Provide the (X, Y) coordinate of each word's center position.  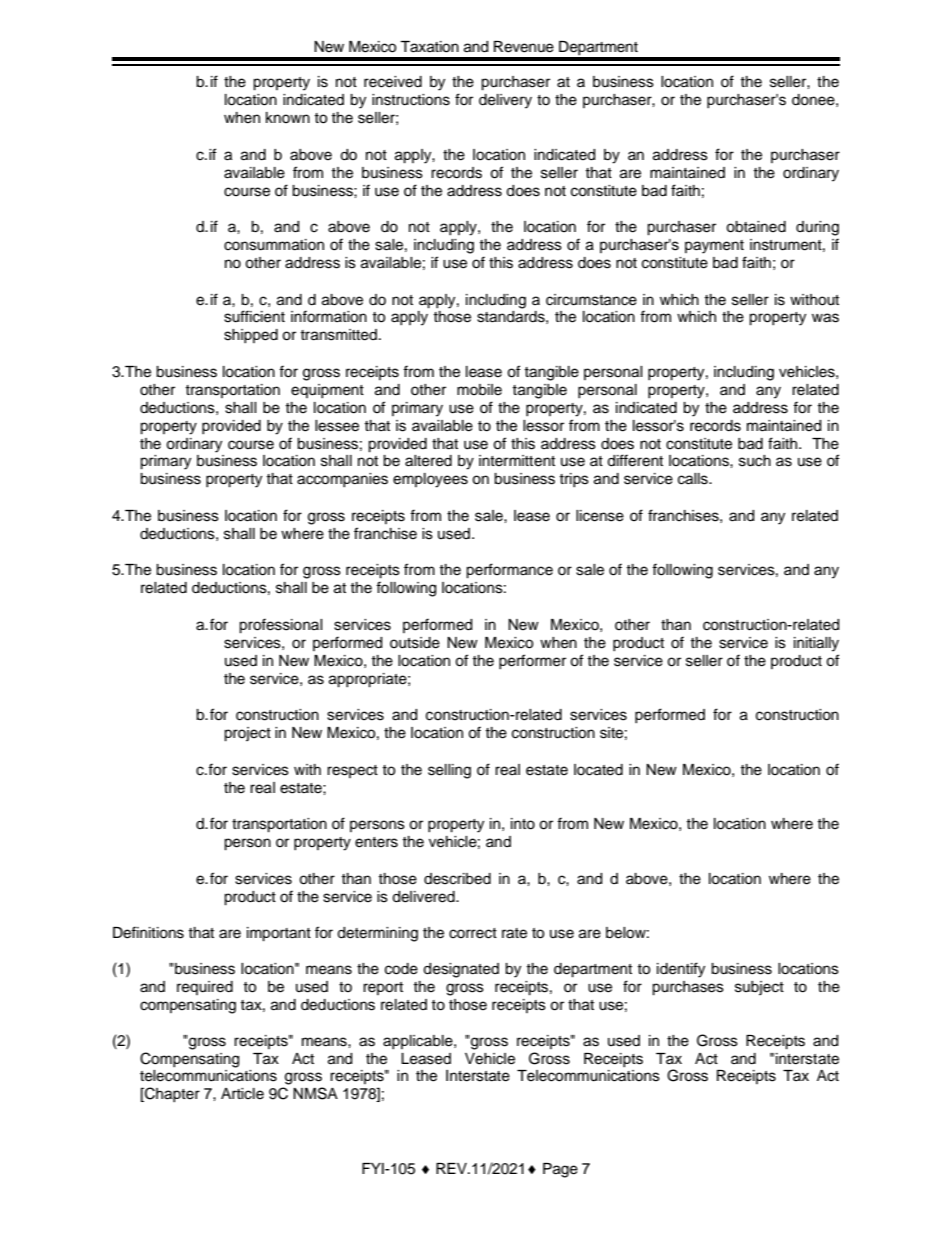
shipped (251, 336)
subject (759, 988)
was (825, 318)
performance (509, 571)
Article (242, 1094)
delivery (505, 101)
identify (681, 970)
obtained (756, 227)
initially (816, 644)
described (457, 879)
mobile (479, 390)
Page (560, 1170)
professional (281, 626)
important (279, 934)
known (288, 117)
